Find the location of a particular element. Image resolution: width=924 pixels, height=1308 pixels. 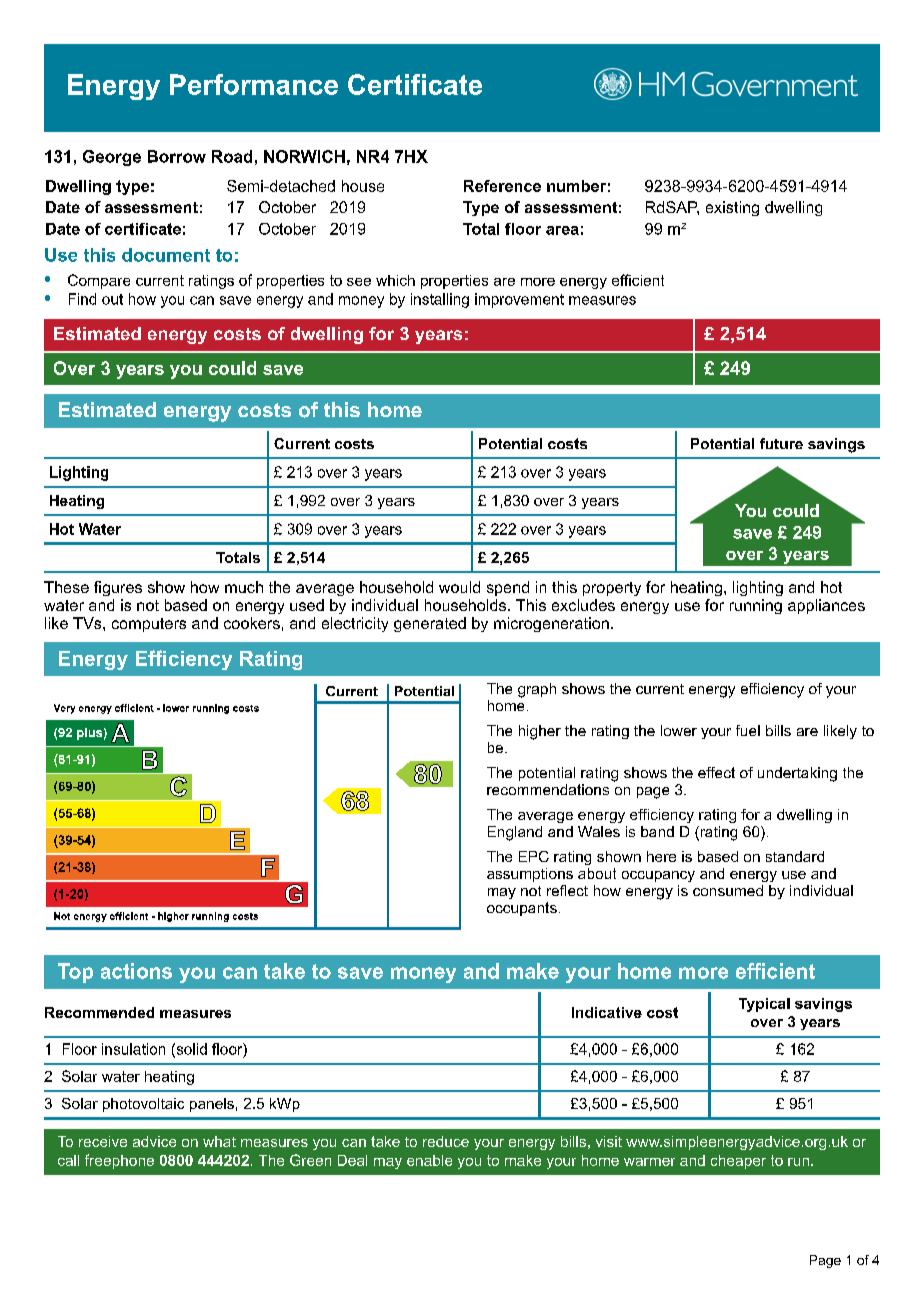

running is located at coordinates (756, 606).
